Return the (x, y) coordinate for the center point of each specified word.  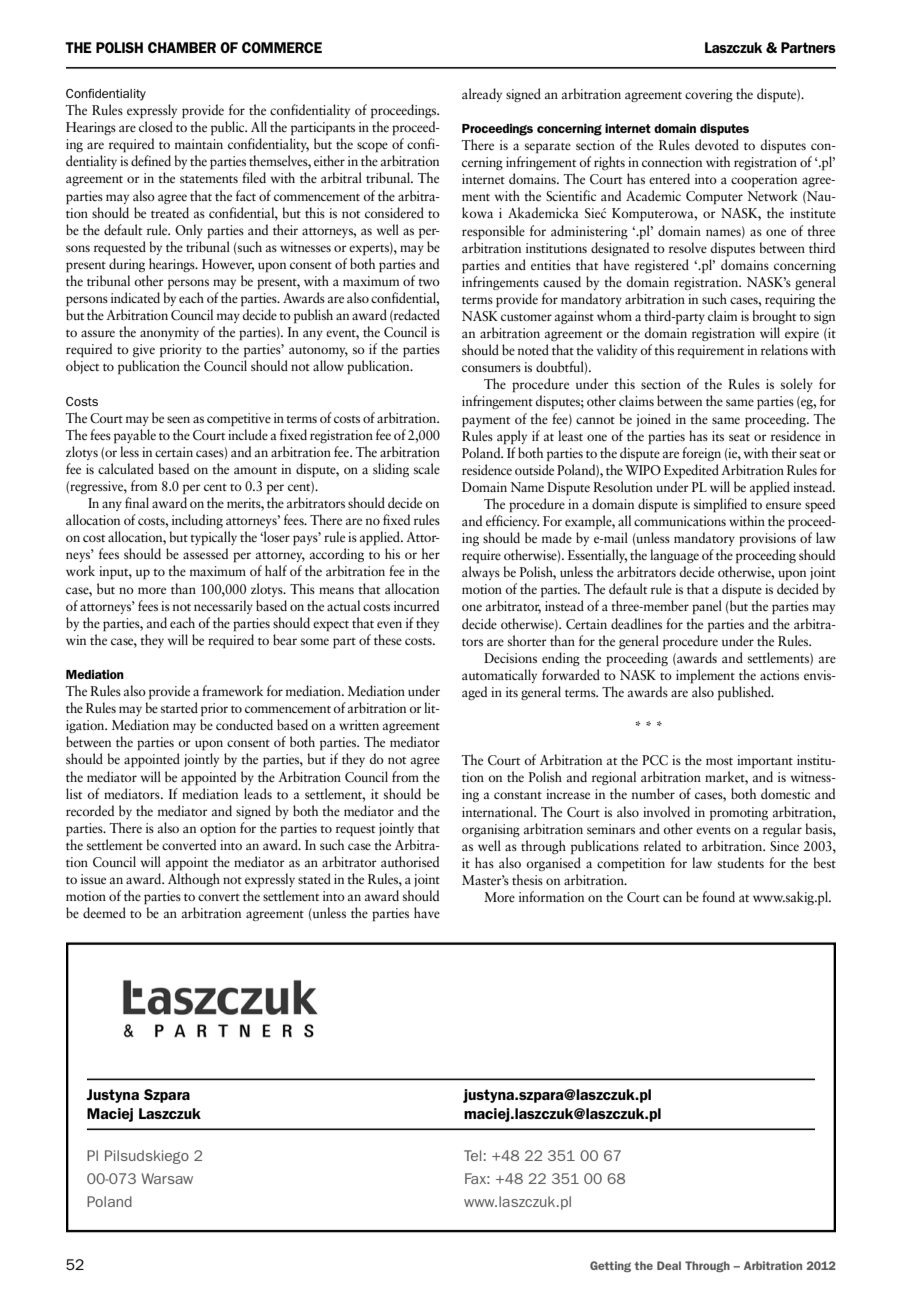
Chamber (182, 47)
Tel (472, 1155)
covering (709, 95)
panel (707, 607)
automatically (499, 676)
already (482, 95)
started (179, 707)
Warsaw (167, 1178)
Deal (669, 1265)
